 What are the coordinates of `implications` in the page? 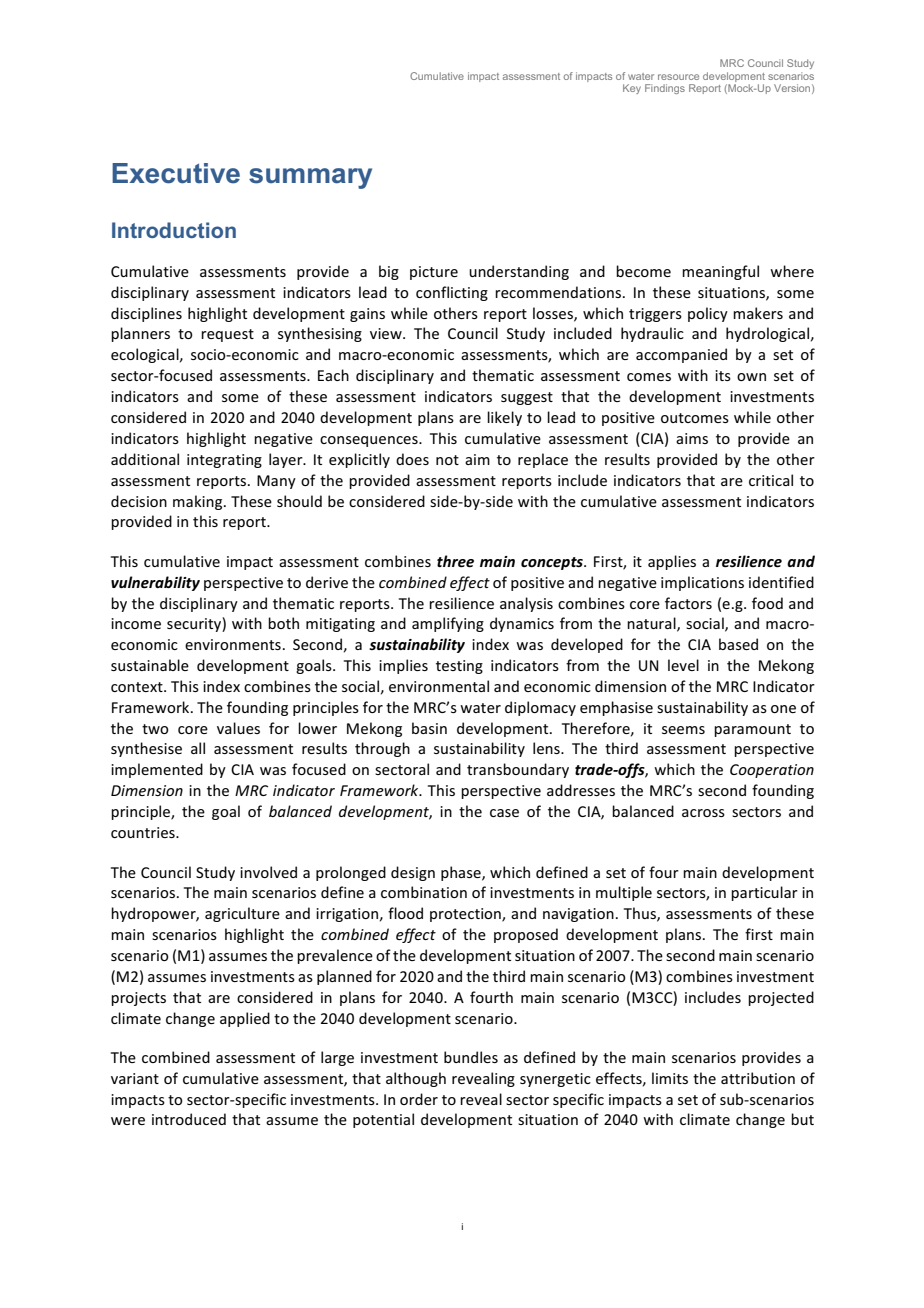 It's located at (702, 583).
